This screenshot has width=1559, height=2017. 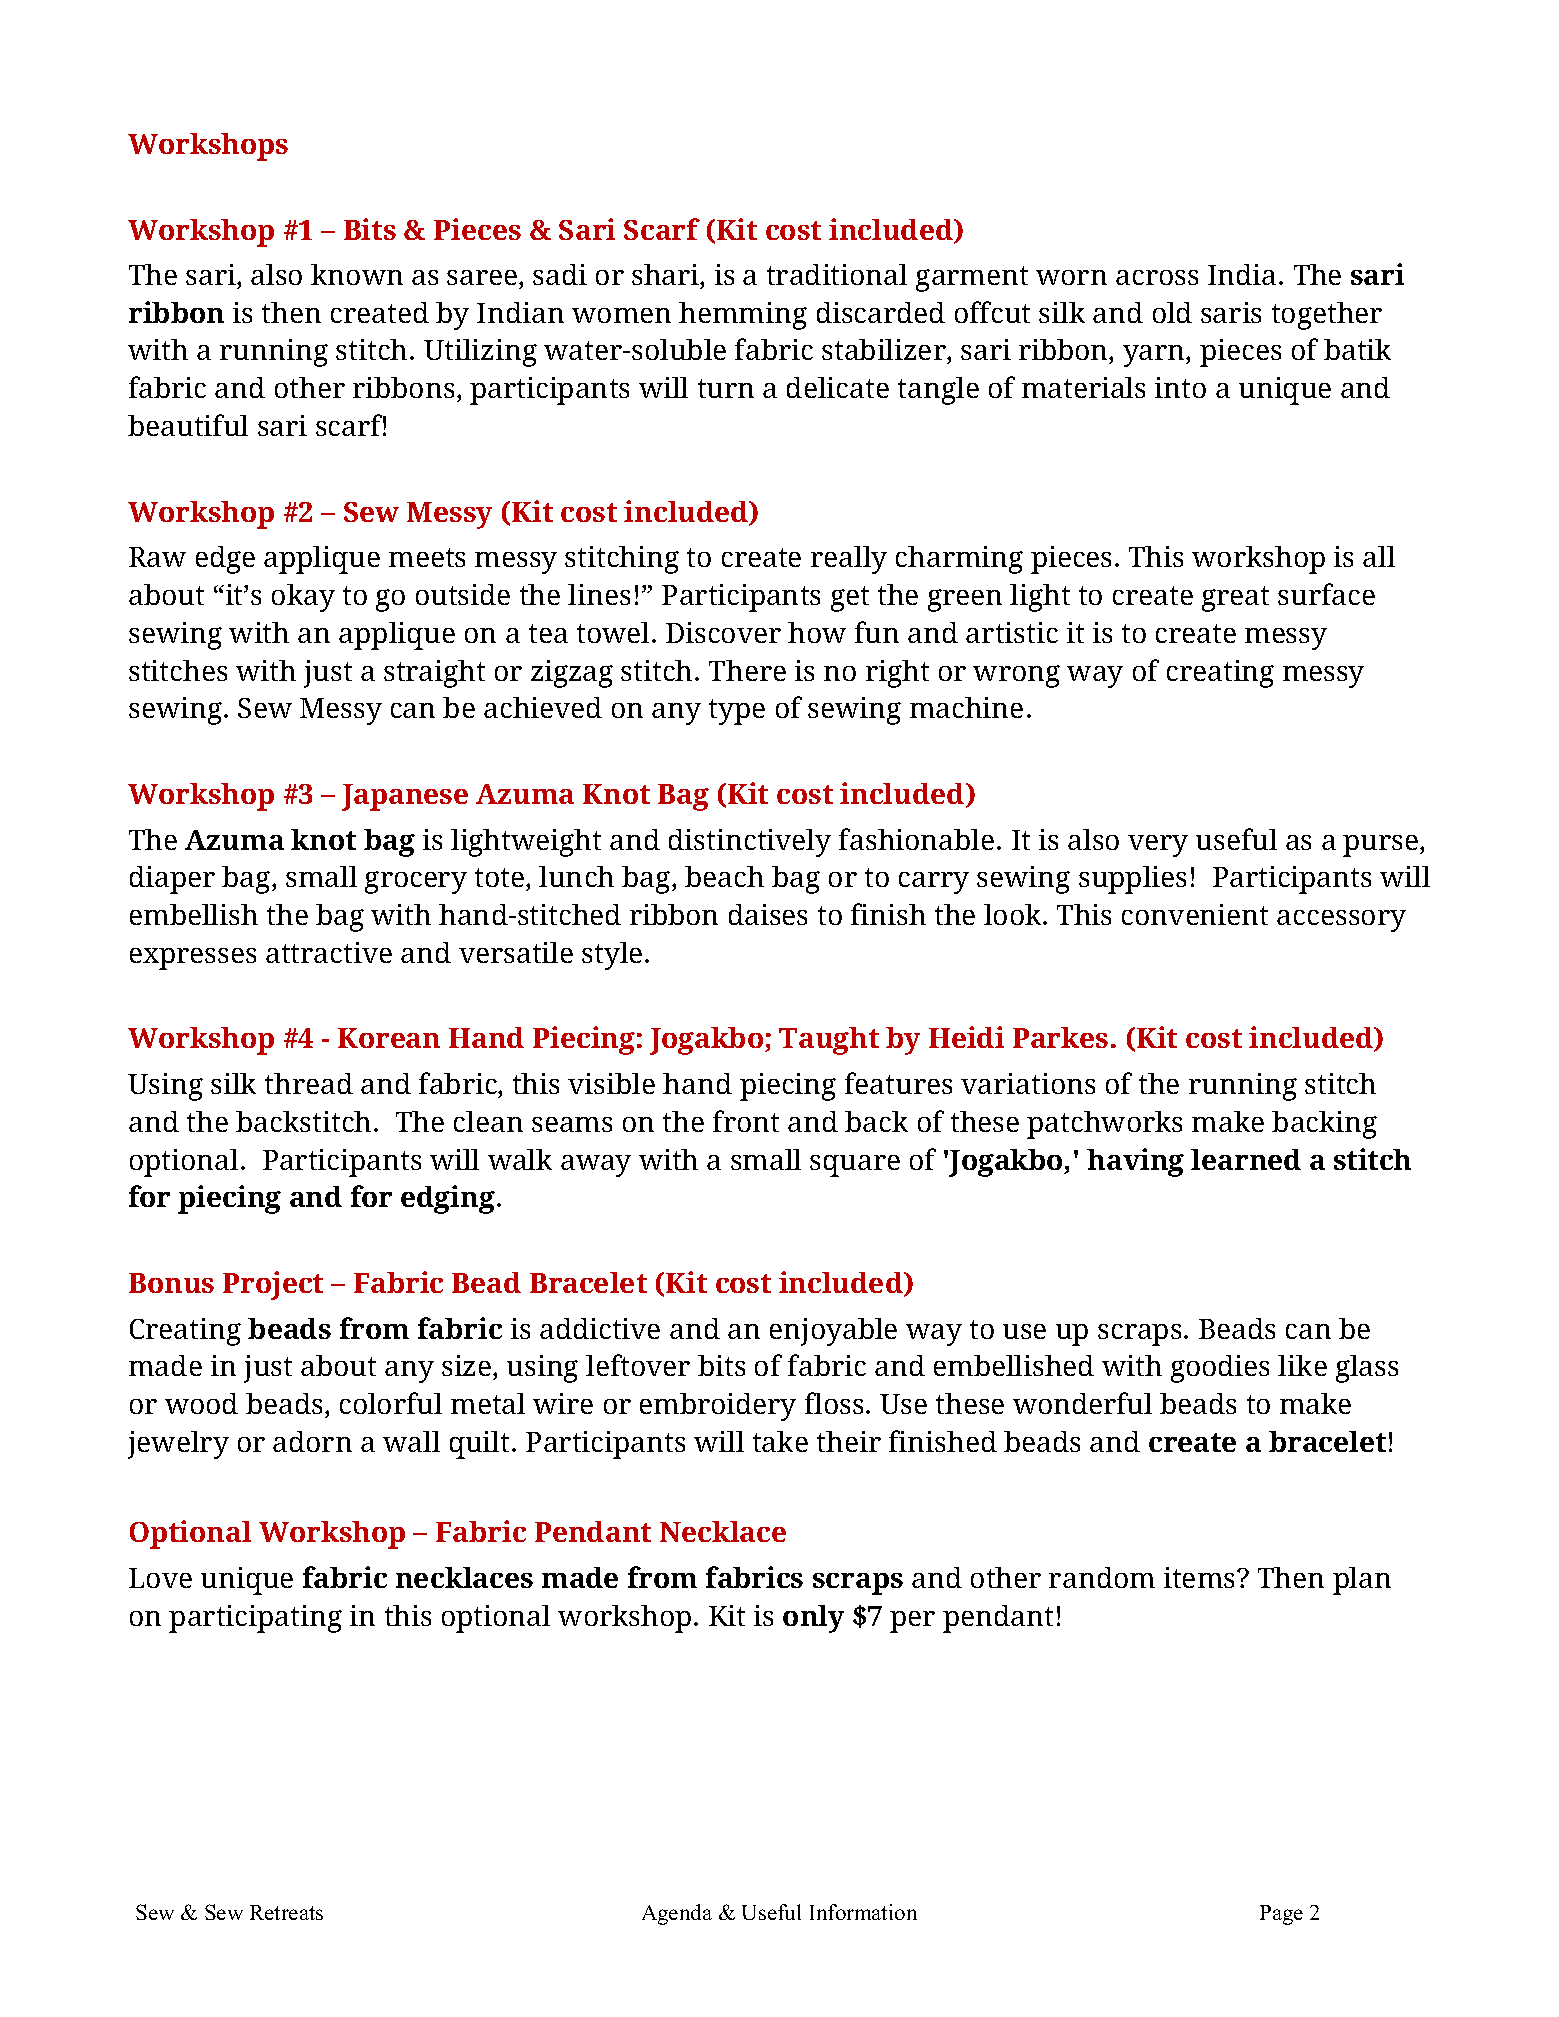 What do you see at coordinates (1172, 312) in the screenshot?
I see `old` at bounding box center [1172, 312].
